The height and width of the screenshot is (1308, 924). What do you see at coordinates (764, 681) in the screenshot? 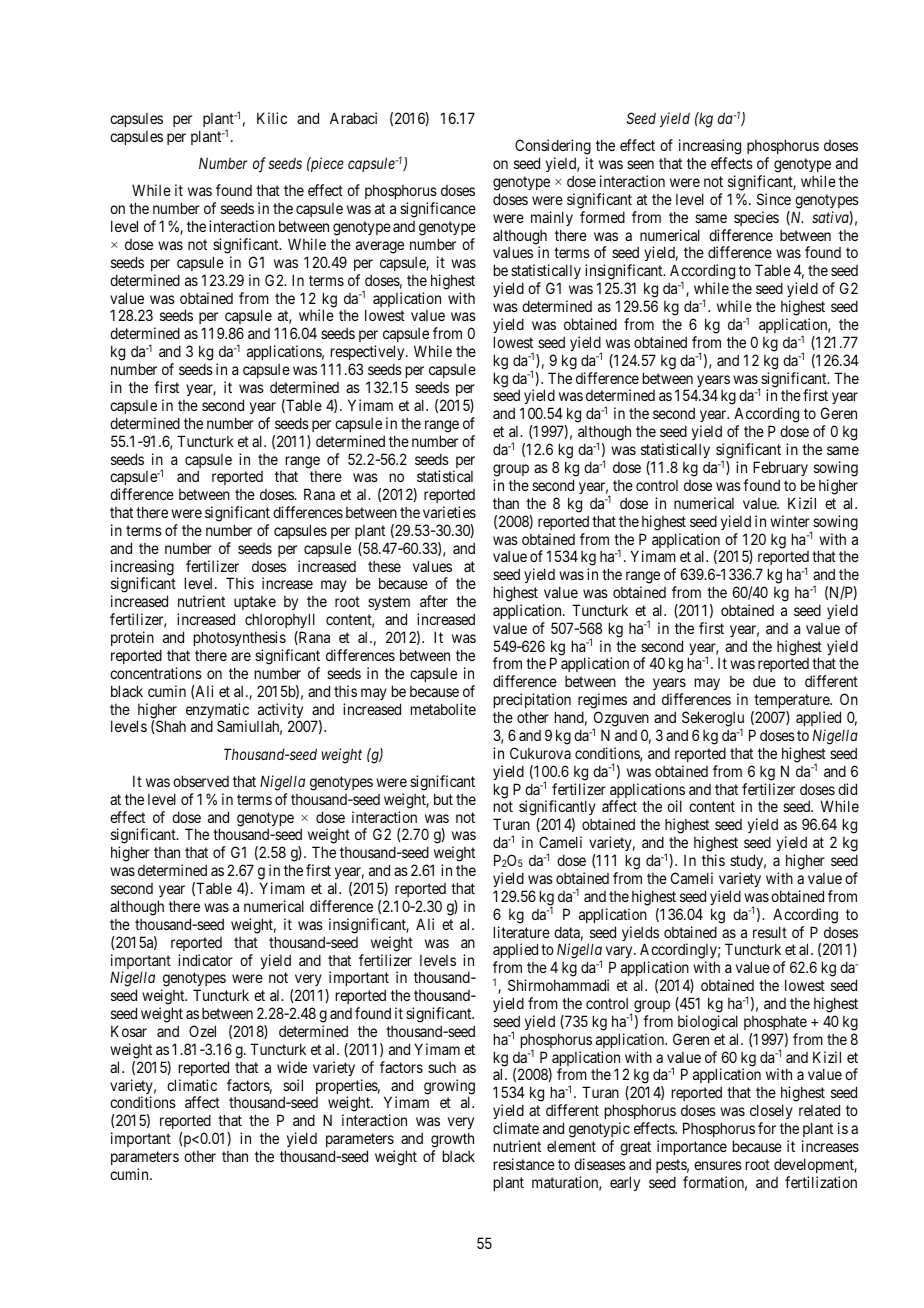
I see `due` at bounding box center [764, 681].
